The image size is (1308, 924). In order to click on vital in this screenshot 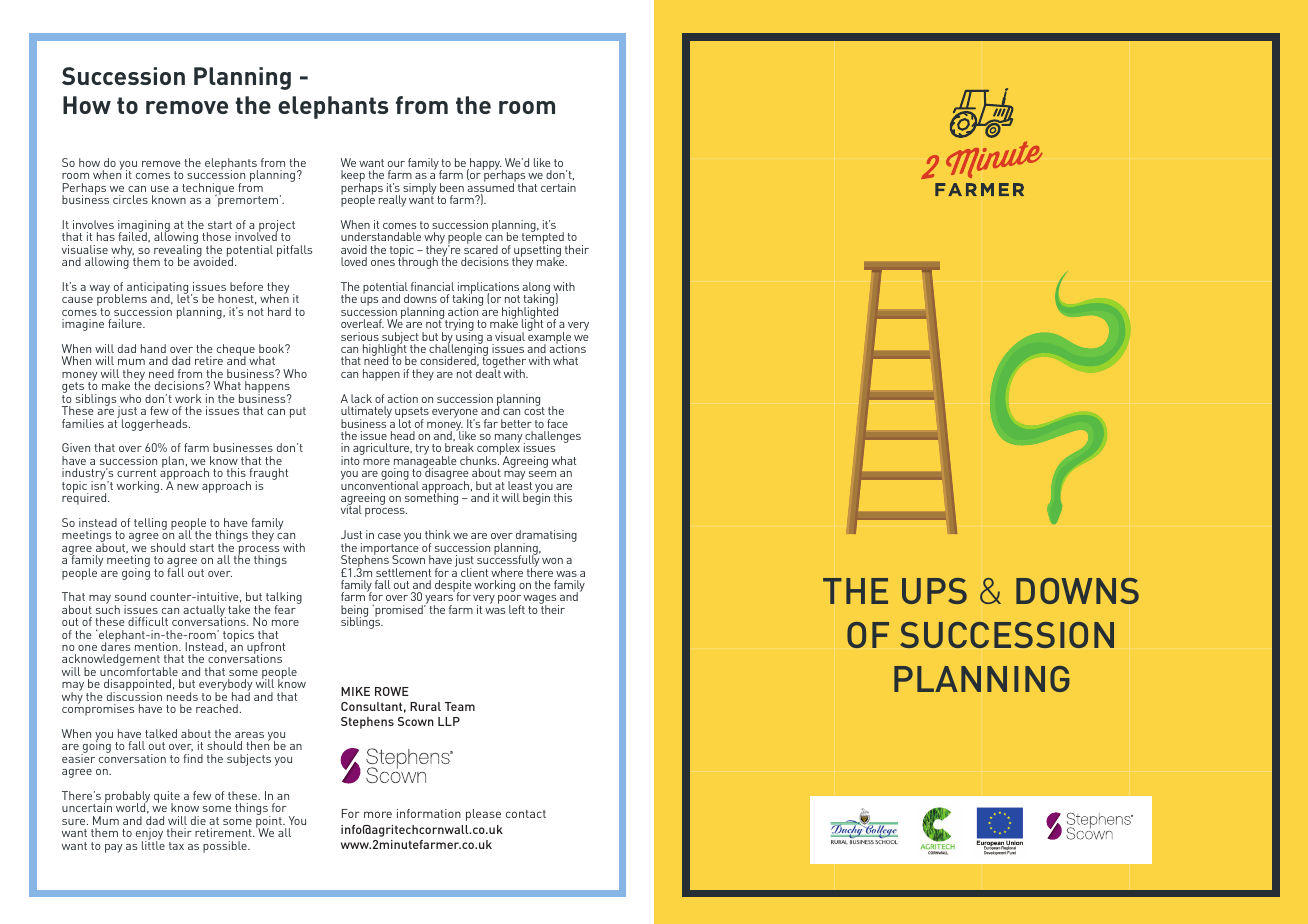, I will do `click(351, 509)`.
